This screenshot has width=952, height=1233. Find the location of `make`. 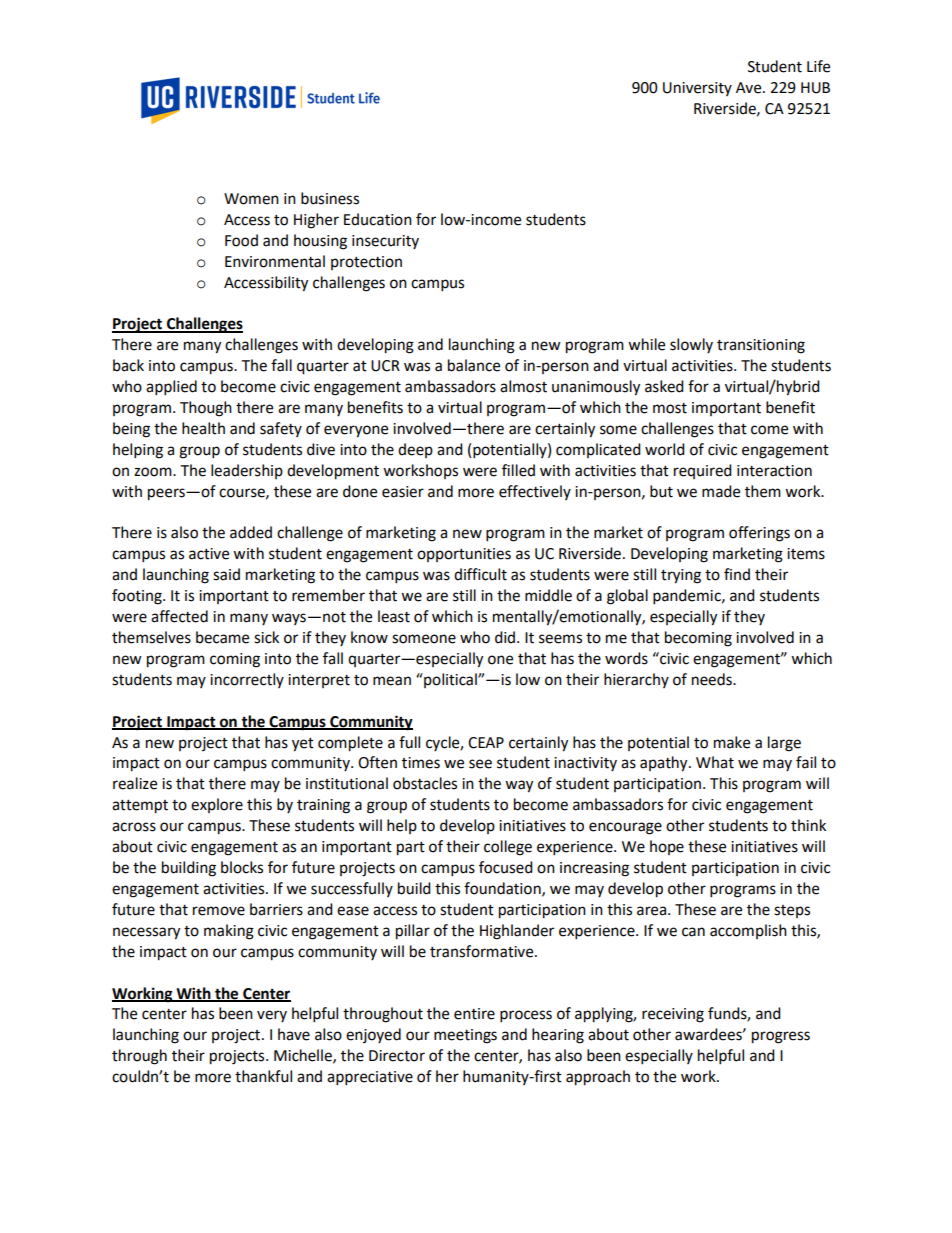

make is located at coordinates (732, 742).
